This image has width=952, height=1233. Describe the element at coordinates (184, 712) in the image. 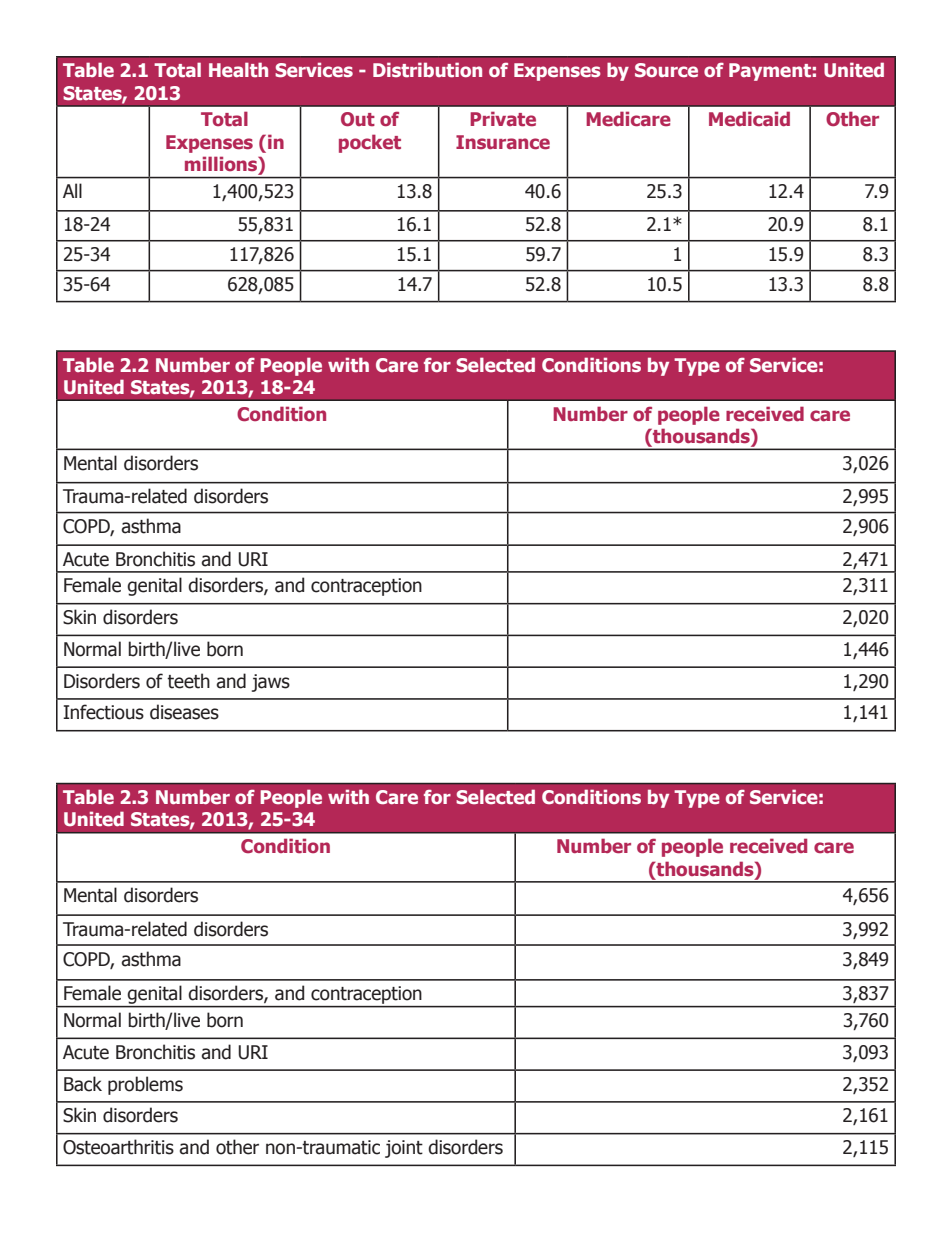

I see `diseases` at that location.
